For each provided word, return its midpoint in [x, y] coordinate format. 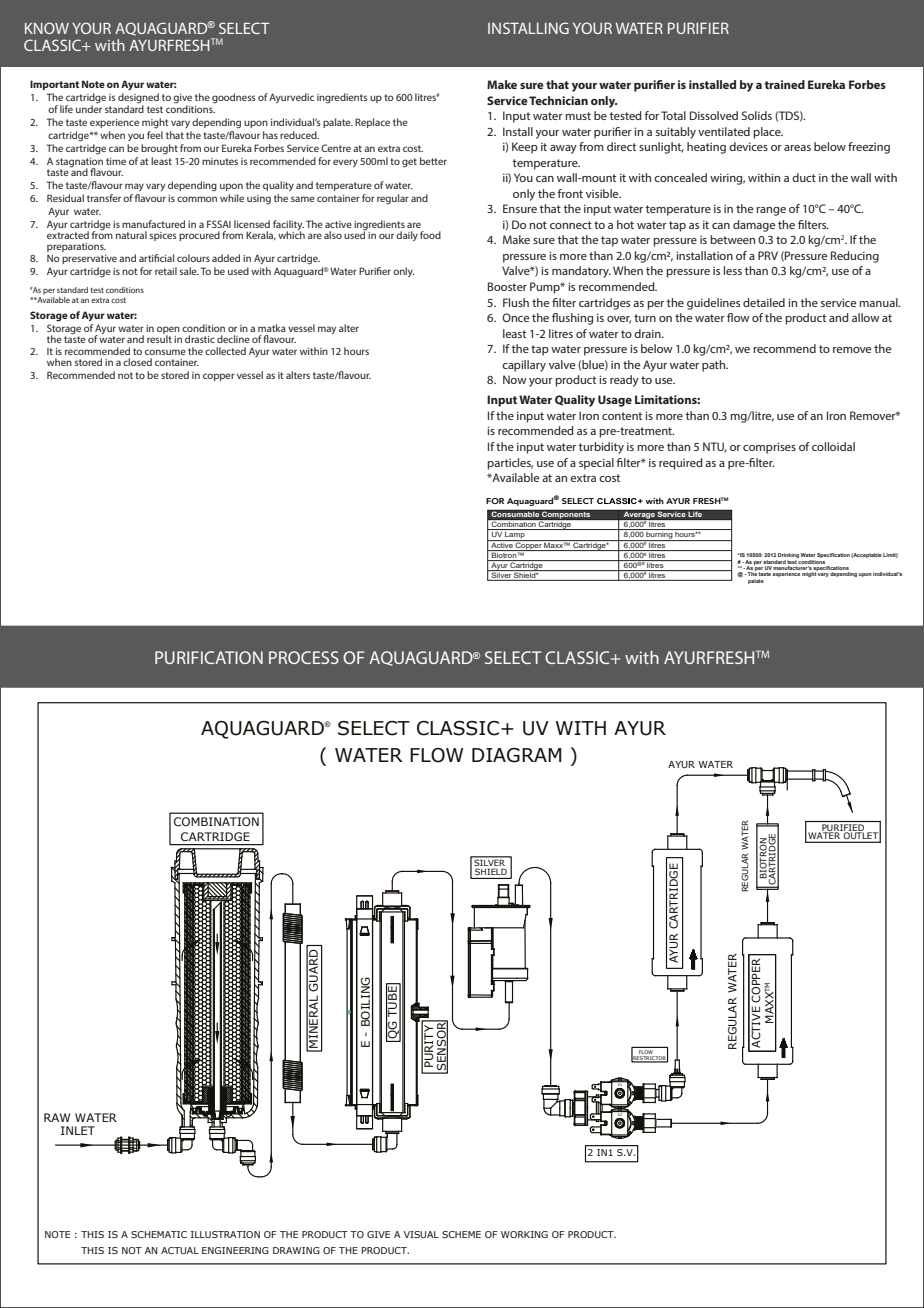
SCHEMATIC [159, 1234]
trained [784, 84]
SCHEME [461, 1234]
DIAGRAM [517, 755]
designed [138, 98]
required [681, 464]
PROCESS [304, 657]
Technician [558, 100]
